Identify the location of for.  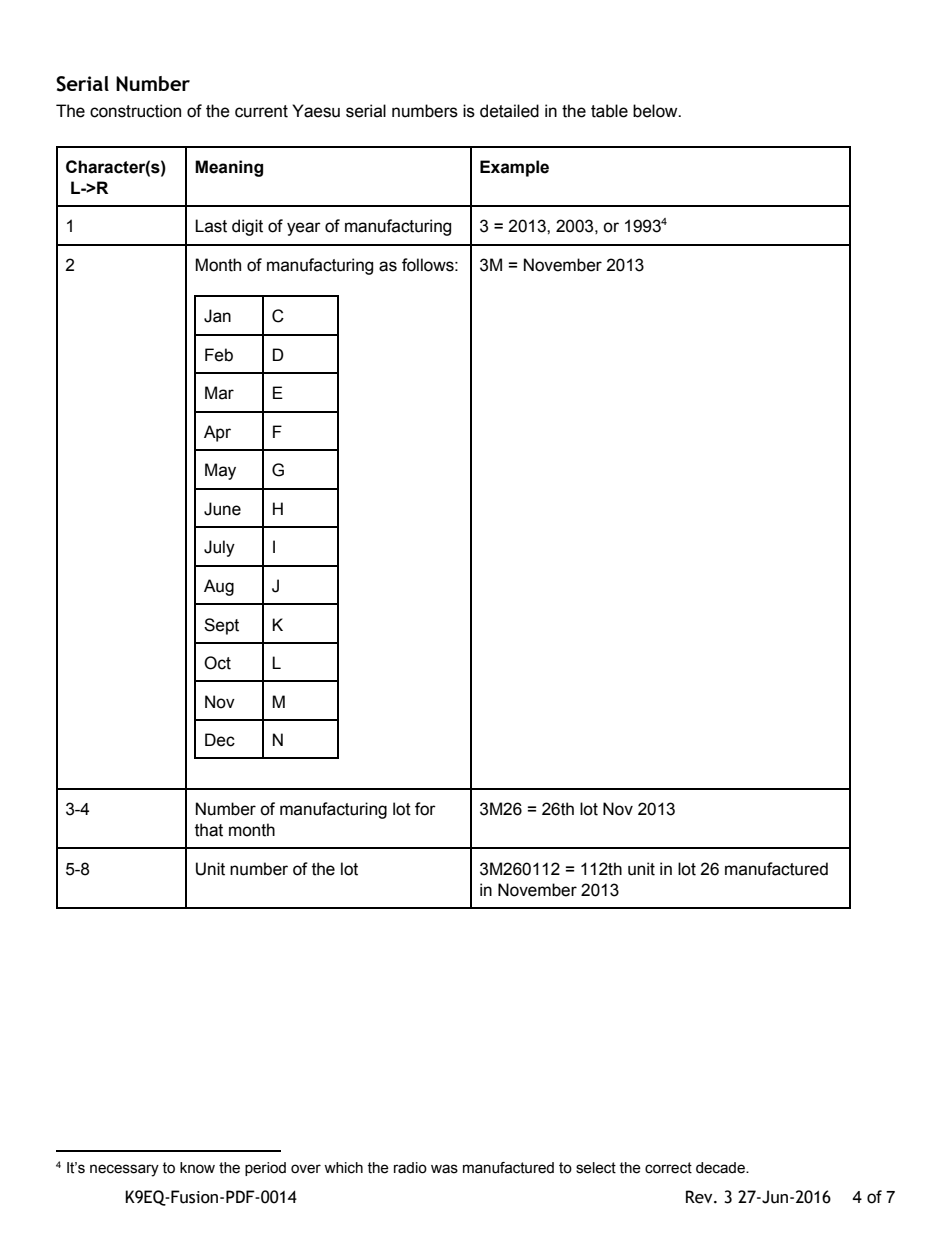
(425, 809).
